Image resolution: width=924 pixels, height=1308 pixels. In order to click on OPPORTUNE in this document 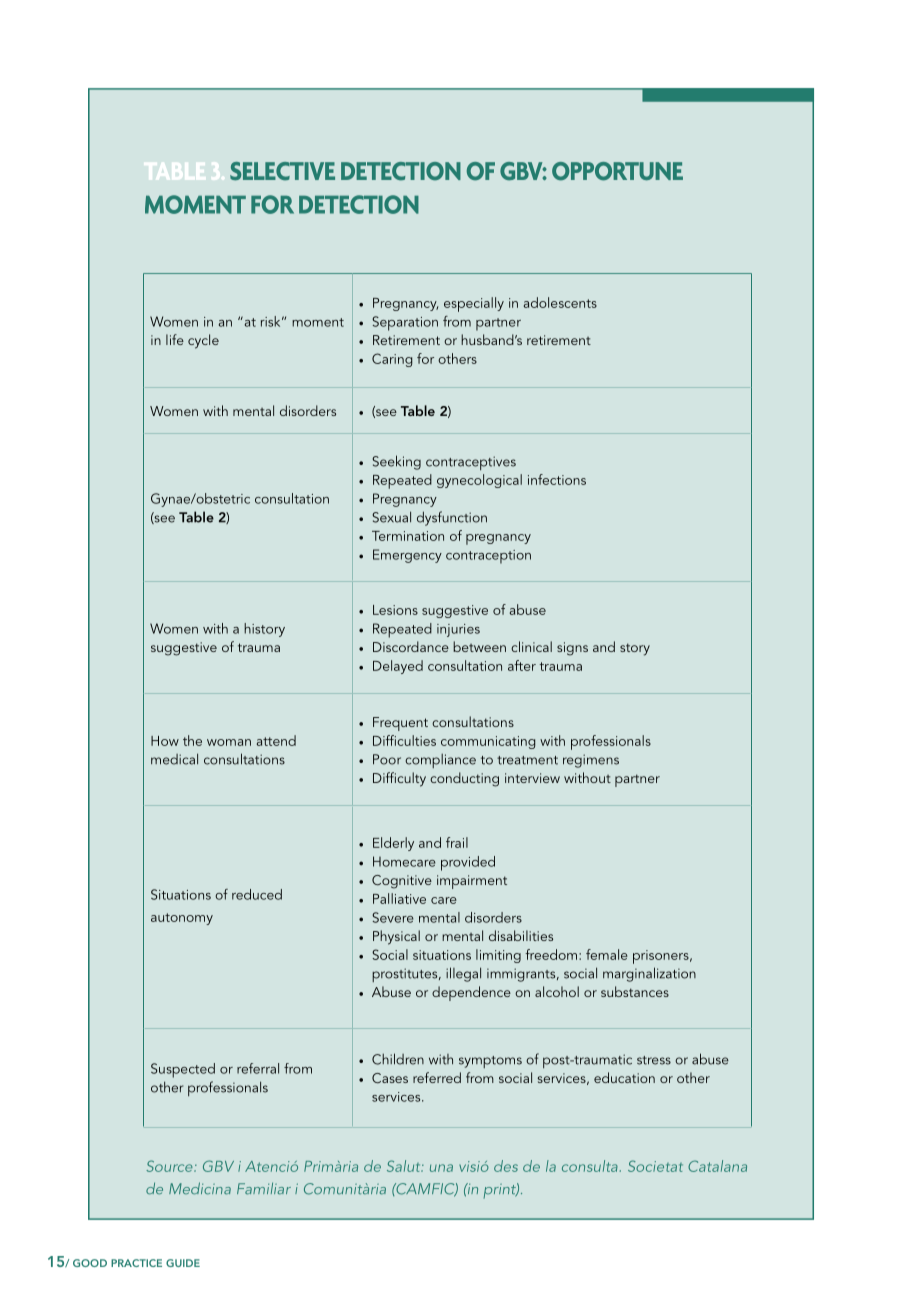, I will do `click(617, 171)`.
